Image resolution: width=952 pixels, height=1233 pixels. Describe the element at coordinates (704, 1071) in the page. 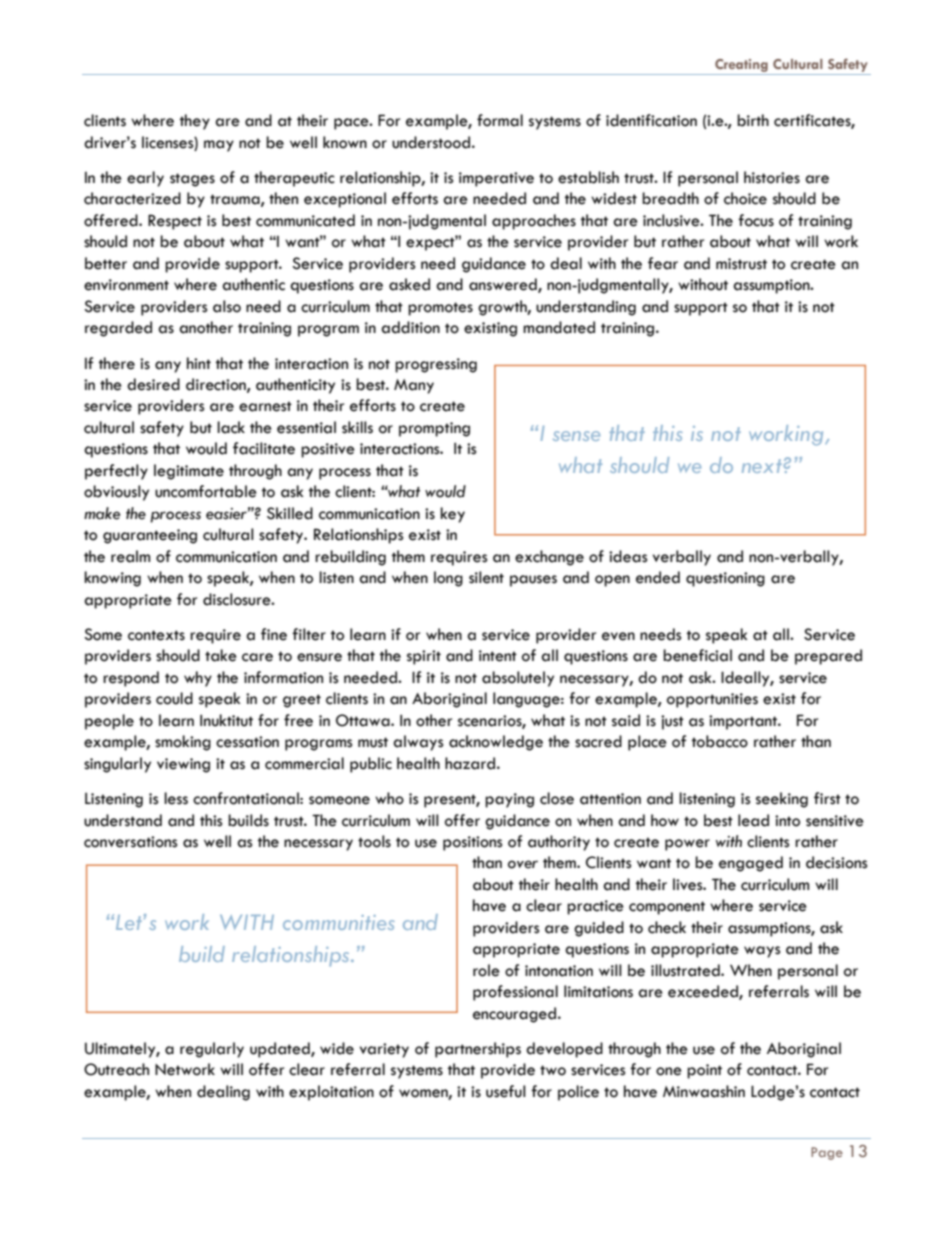

I see `point` at that location.
